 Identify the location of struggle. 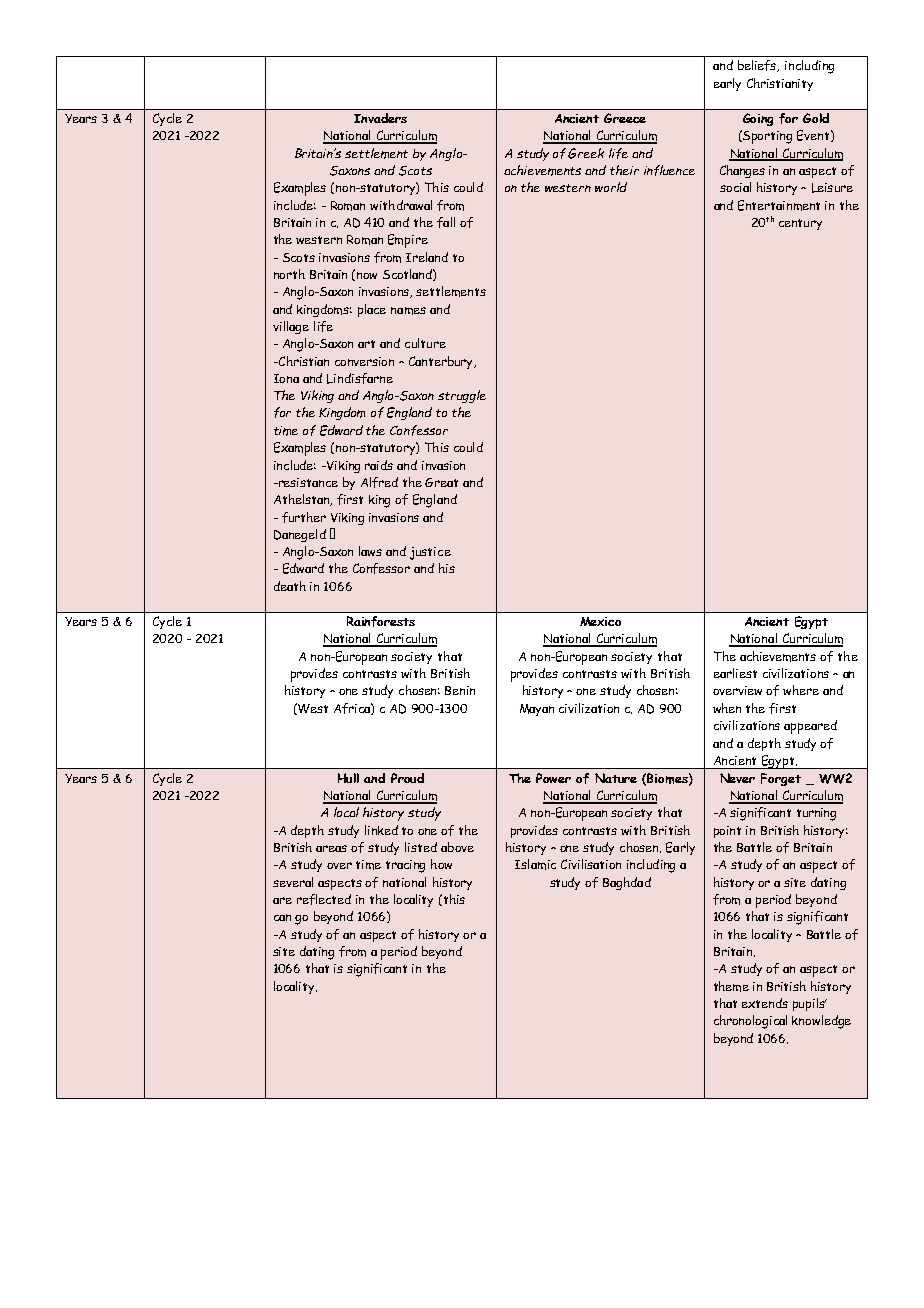
(462, 396).
